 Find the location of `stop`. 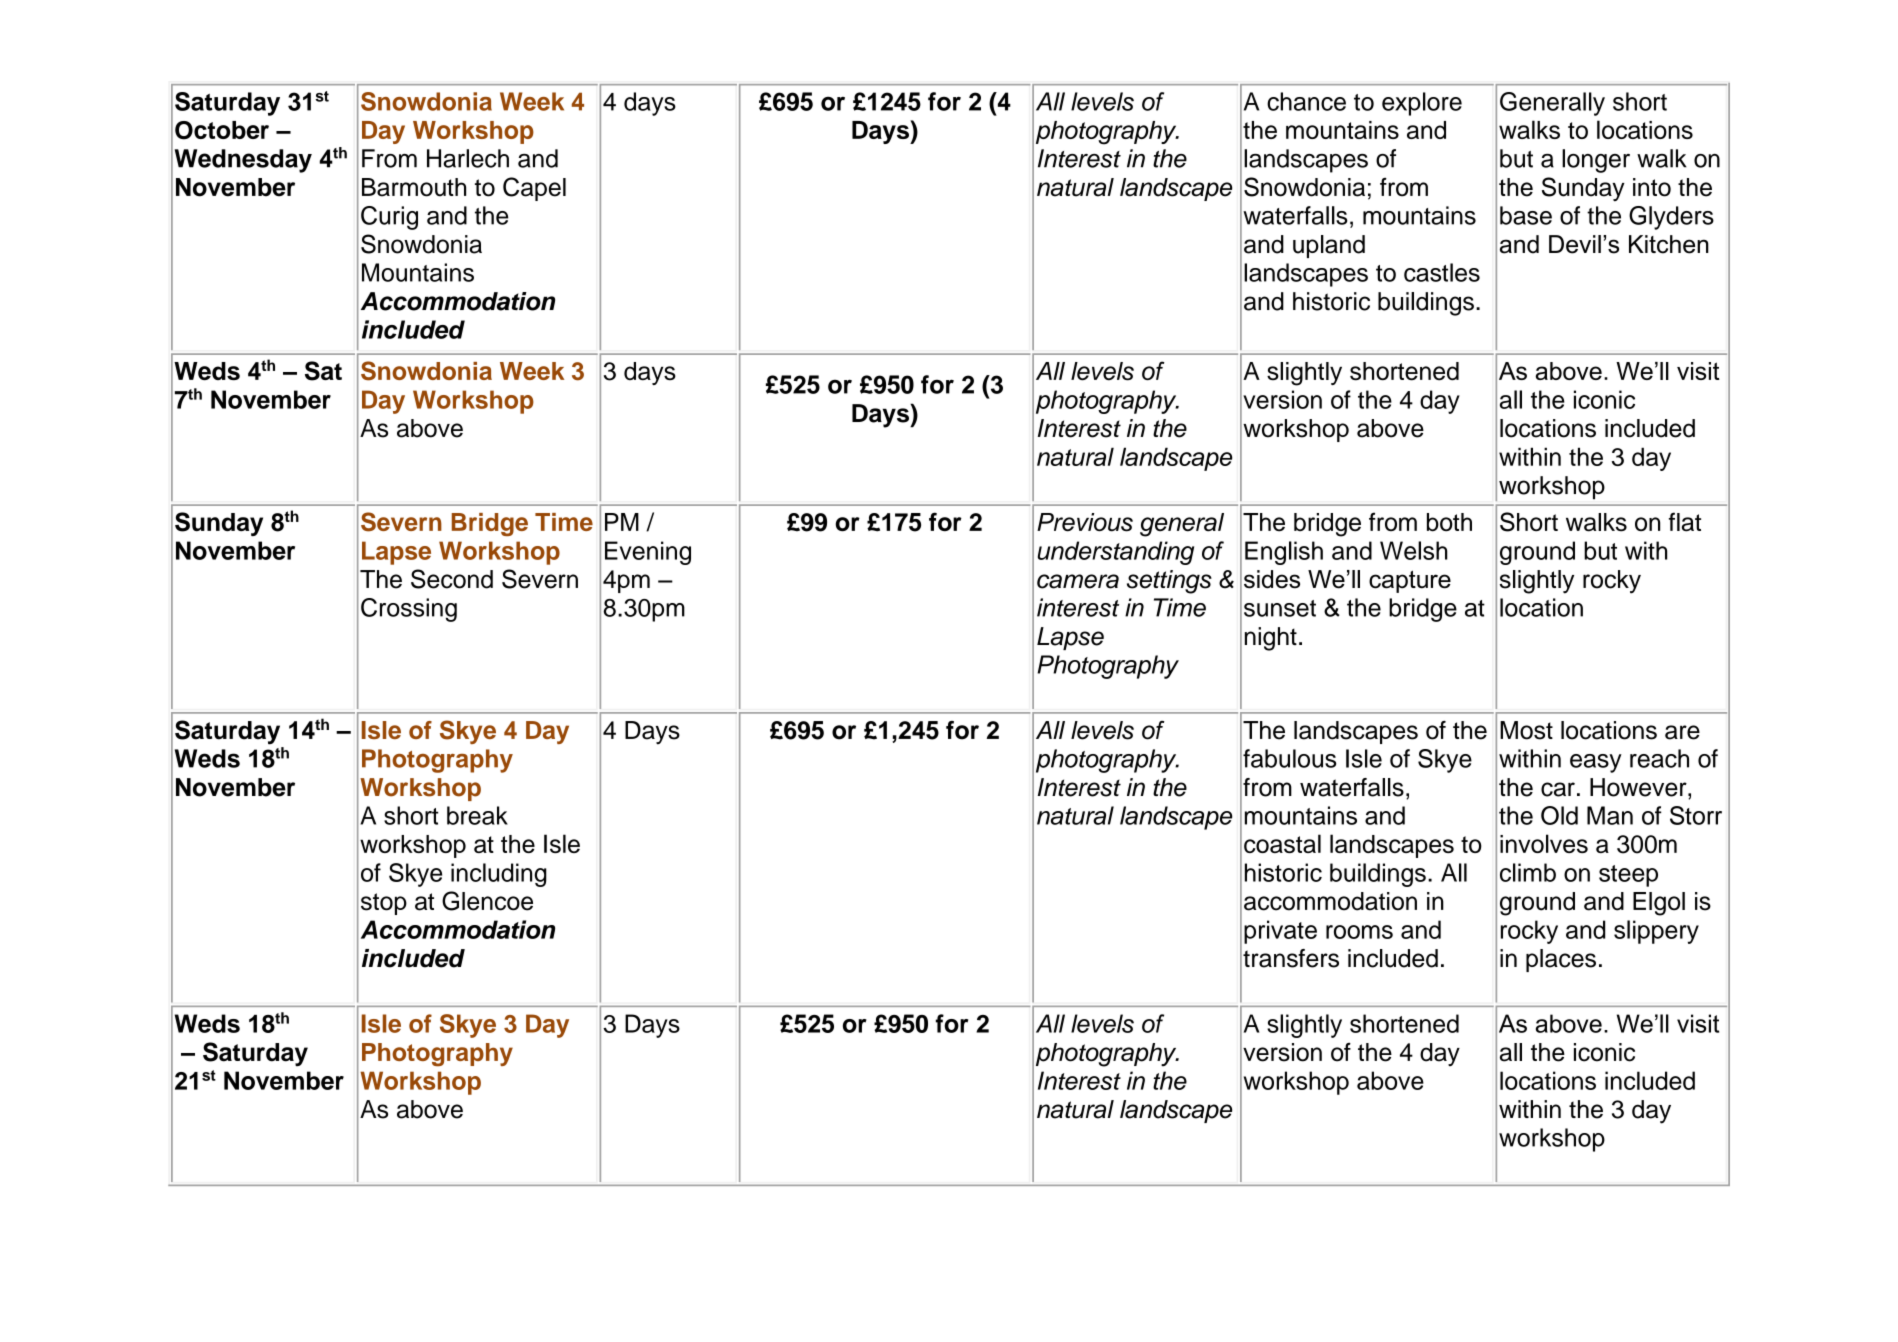

stop is located at coordinates (384, 904).
